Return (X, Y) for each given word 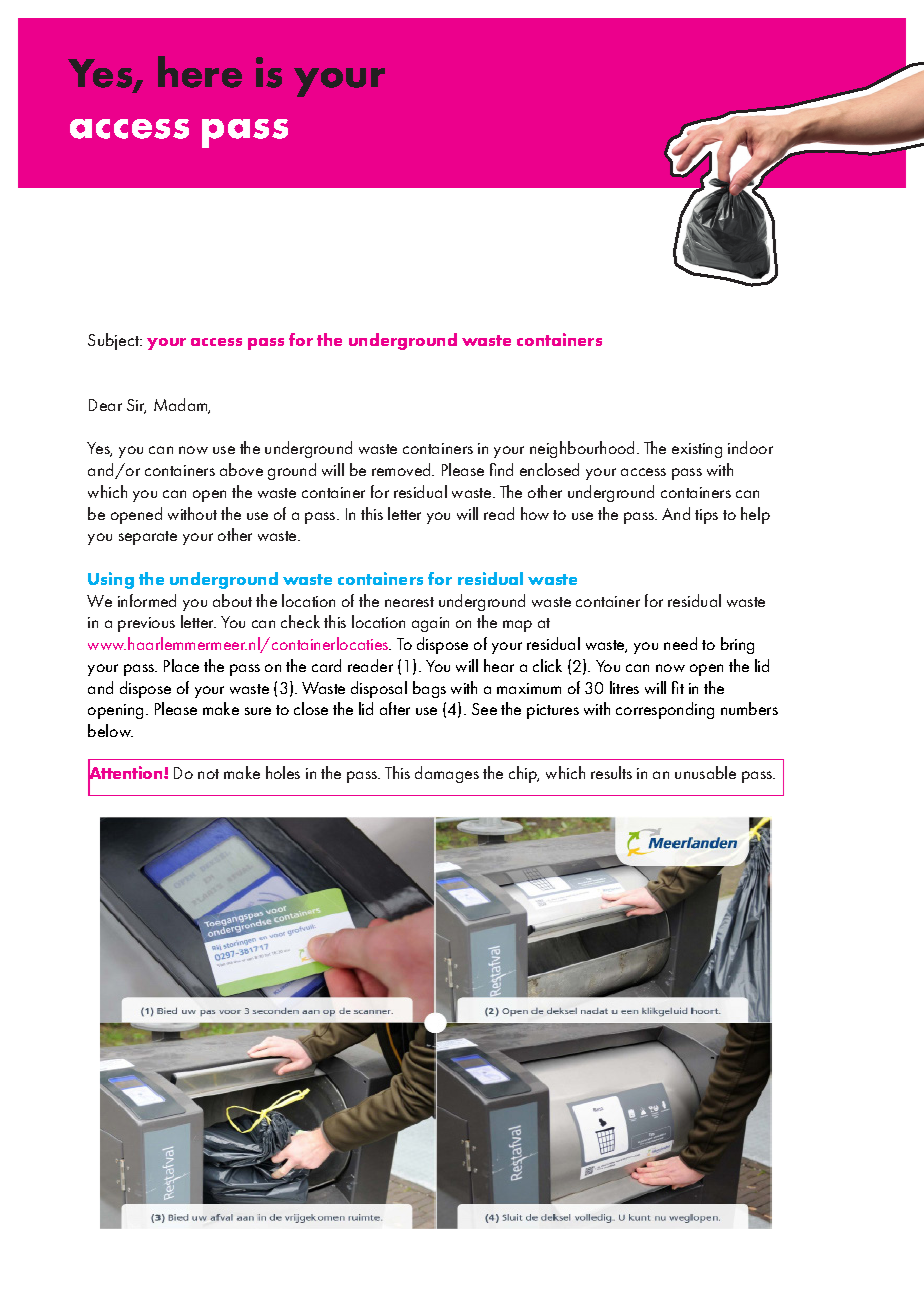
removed (402, 469)
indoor (750, 447)
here (200, 72)
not (208, 774)
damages (447, 774)
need (680, 643)
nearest (409, 602)
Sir (136, 406)
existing (697, 450)
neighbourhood (582, 449)
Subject (114, 341)
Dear (105, 405)
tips (706, 516)
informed (147, 600)
